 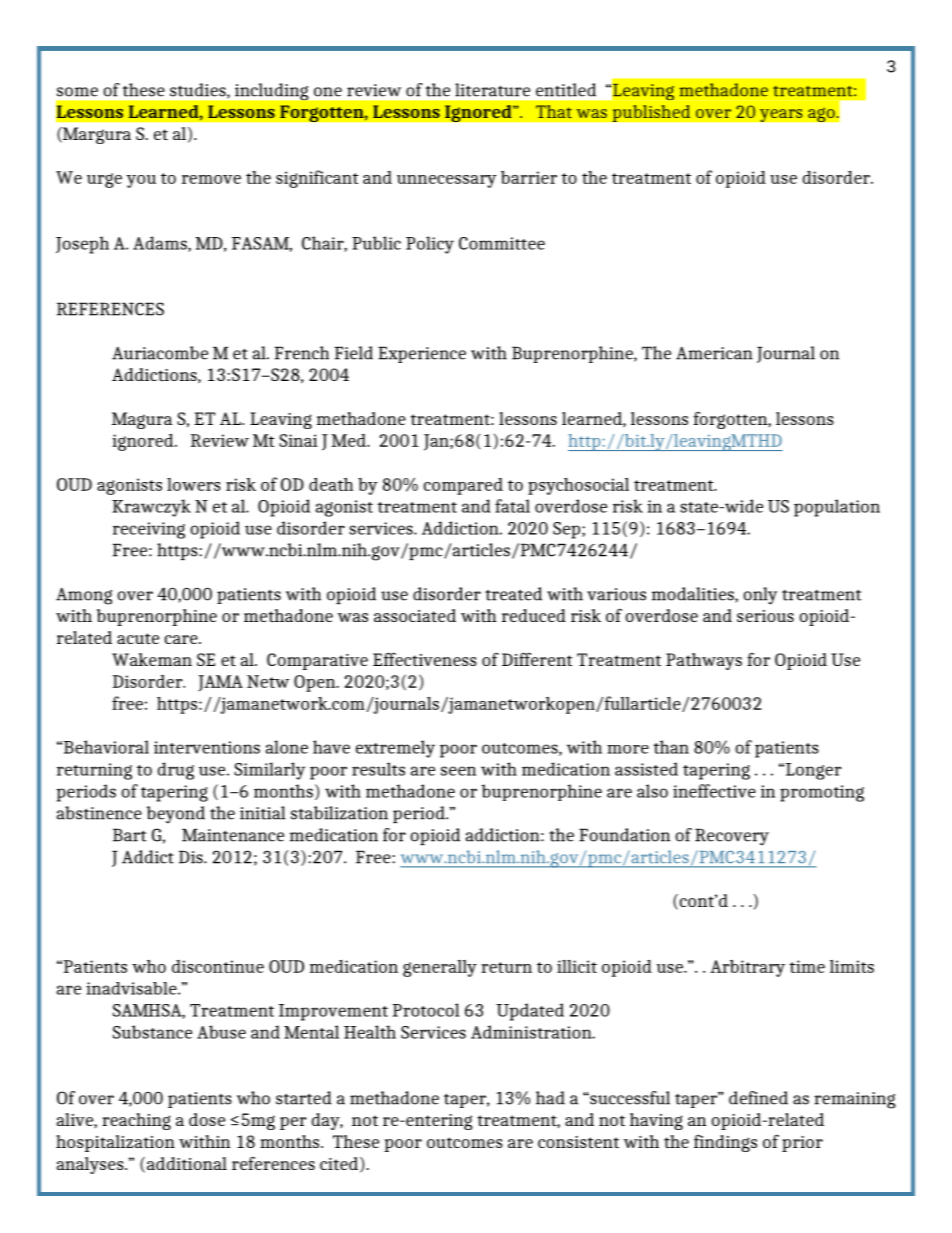 What do you see at coordinates (492, 90) in the screenshot?
I see `literature` at bounding box center [492, 90].
